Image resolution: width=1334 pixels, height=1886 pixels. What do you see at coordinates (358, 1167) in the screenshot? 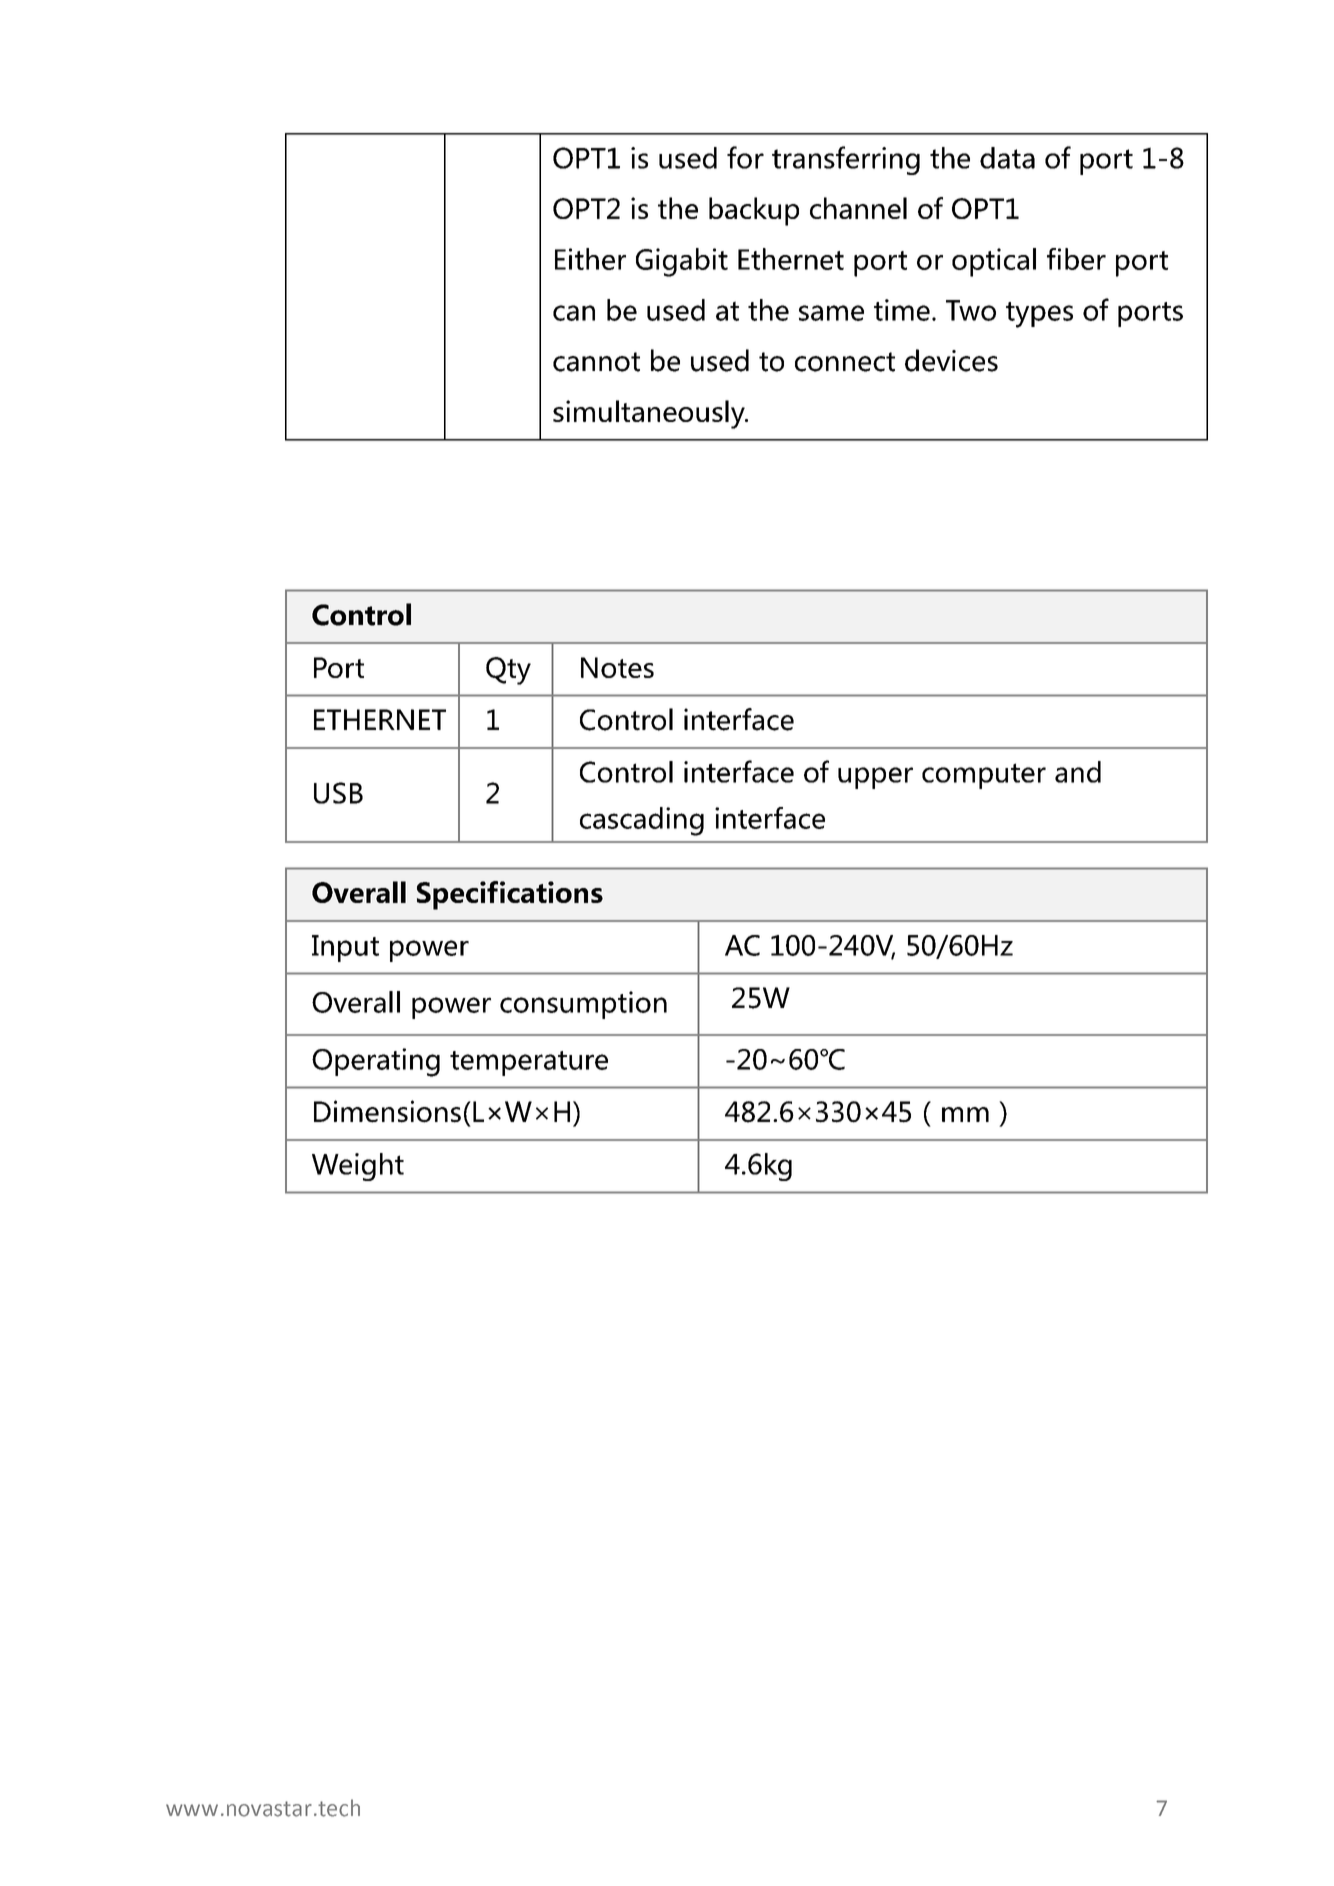
I see `Weight` at bounding box center [358, 1167].
